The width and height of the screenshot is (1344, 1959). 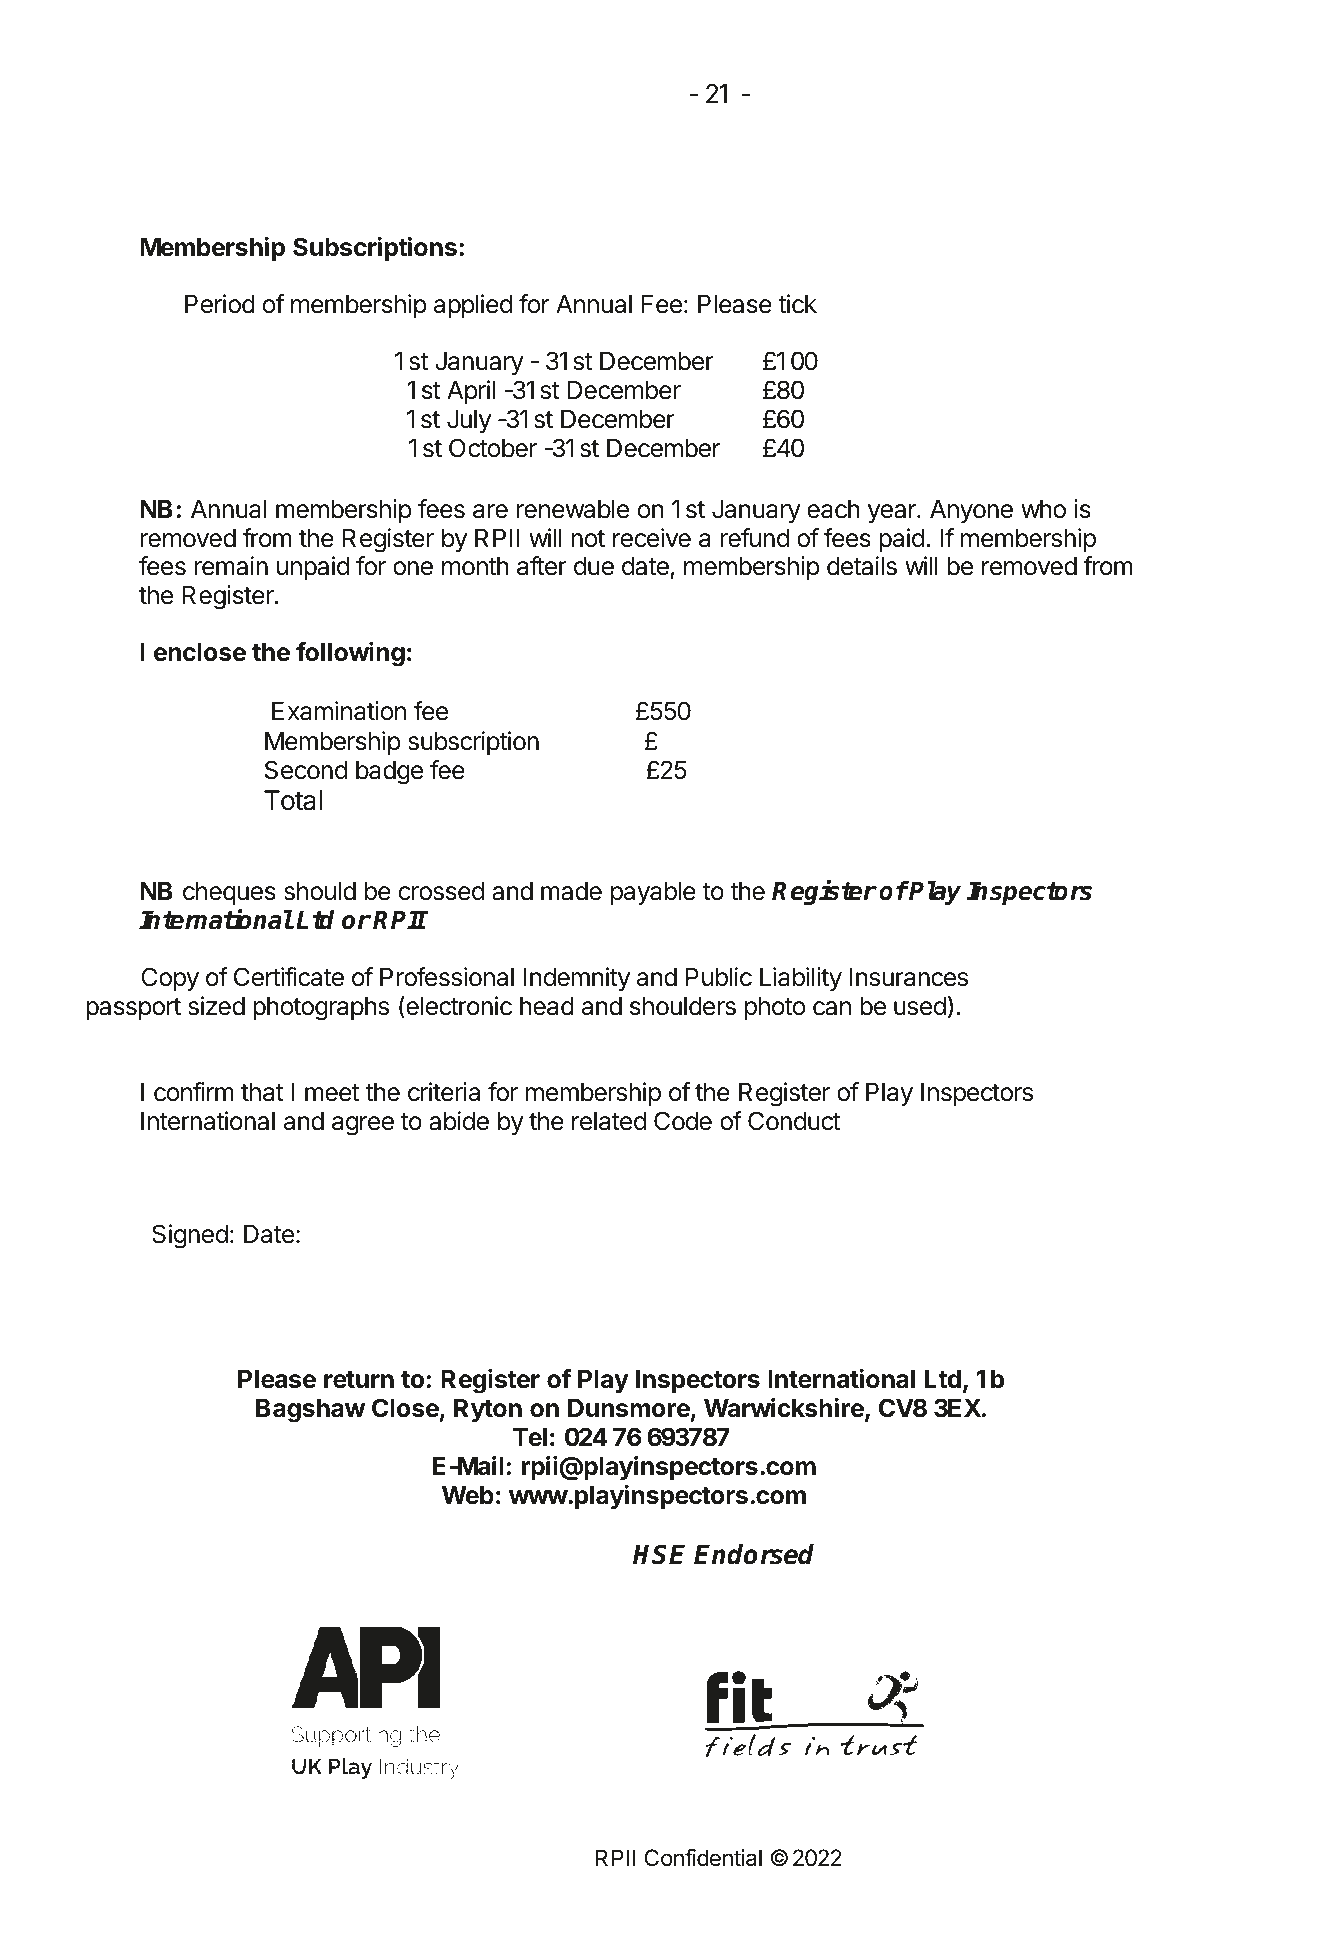 What do you see at coordinates (571, 891) in the screenshot?
I see `made` at bounding box center [571, 891].
